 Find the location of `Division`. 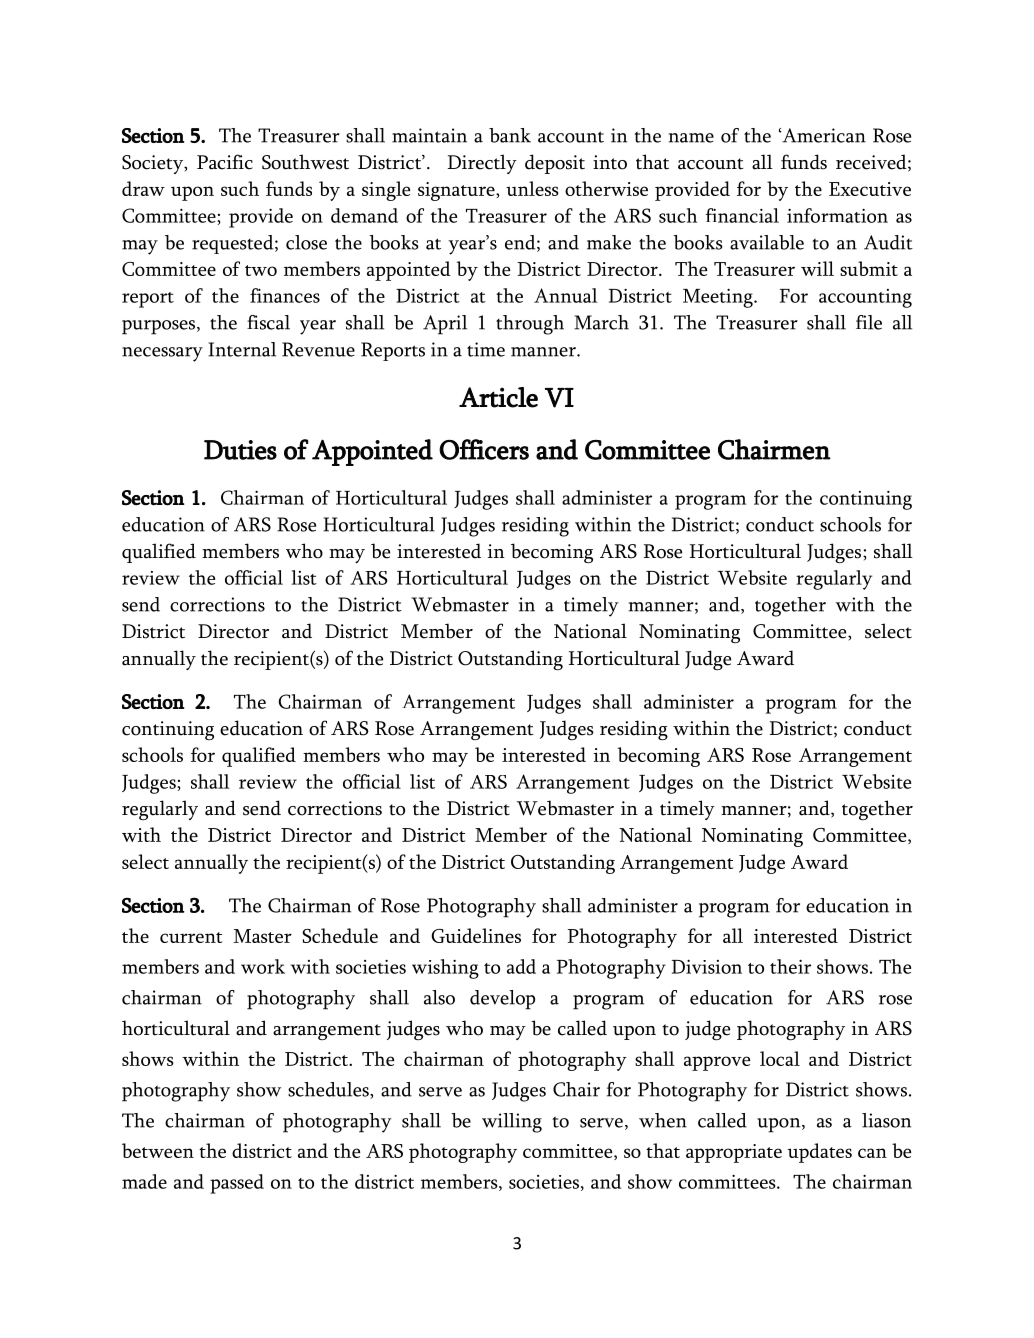

Division is located at coordinates (707, 966).
